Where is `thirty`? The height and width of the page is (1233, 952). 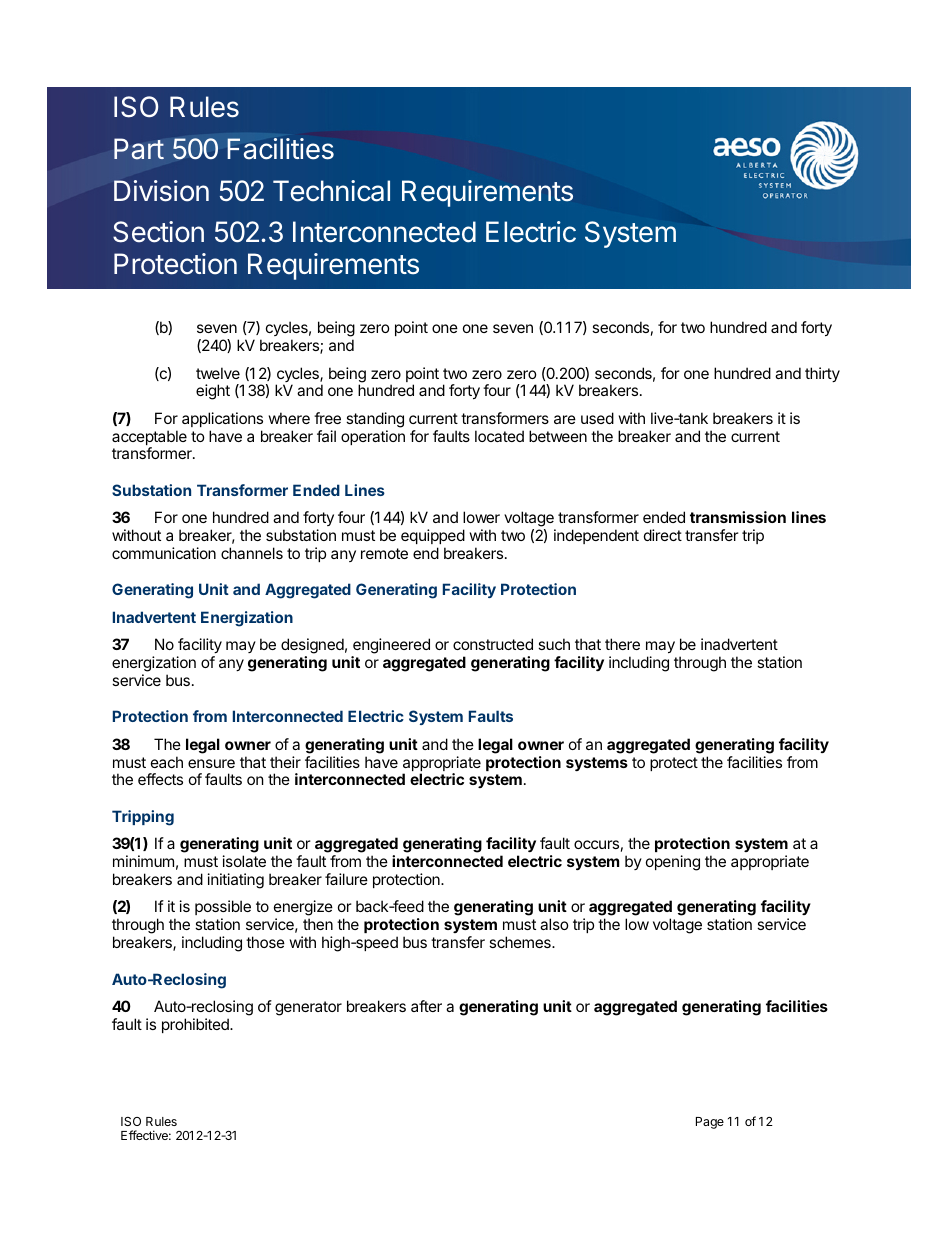 thirty is located at coordinates (822, 374).
